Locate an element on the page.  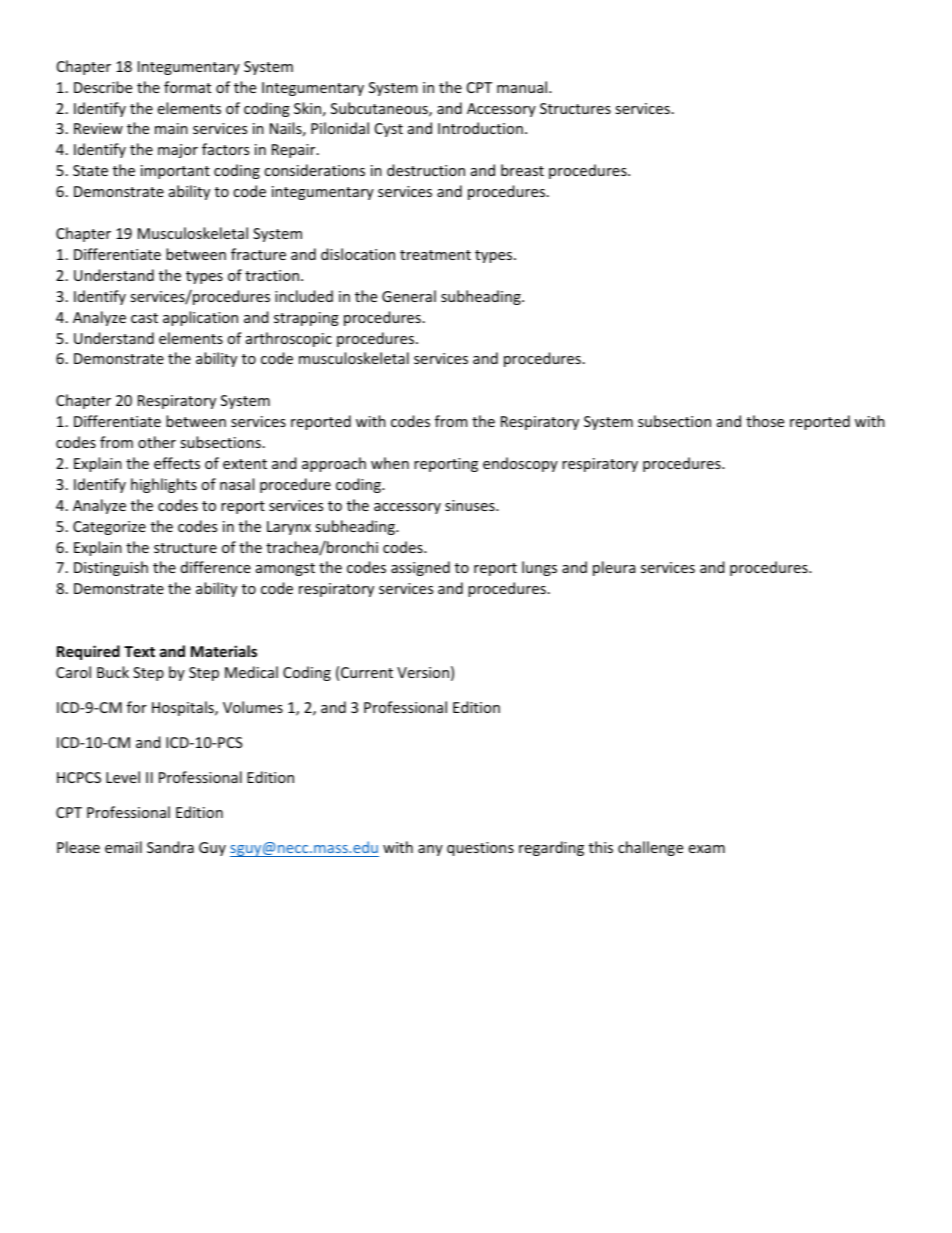
Cyst is located at coordinates (389, 130).
